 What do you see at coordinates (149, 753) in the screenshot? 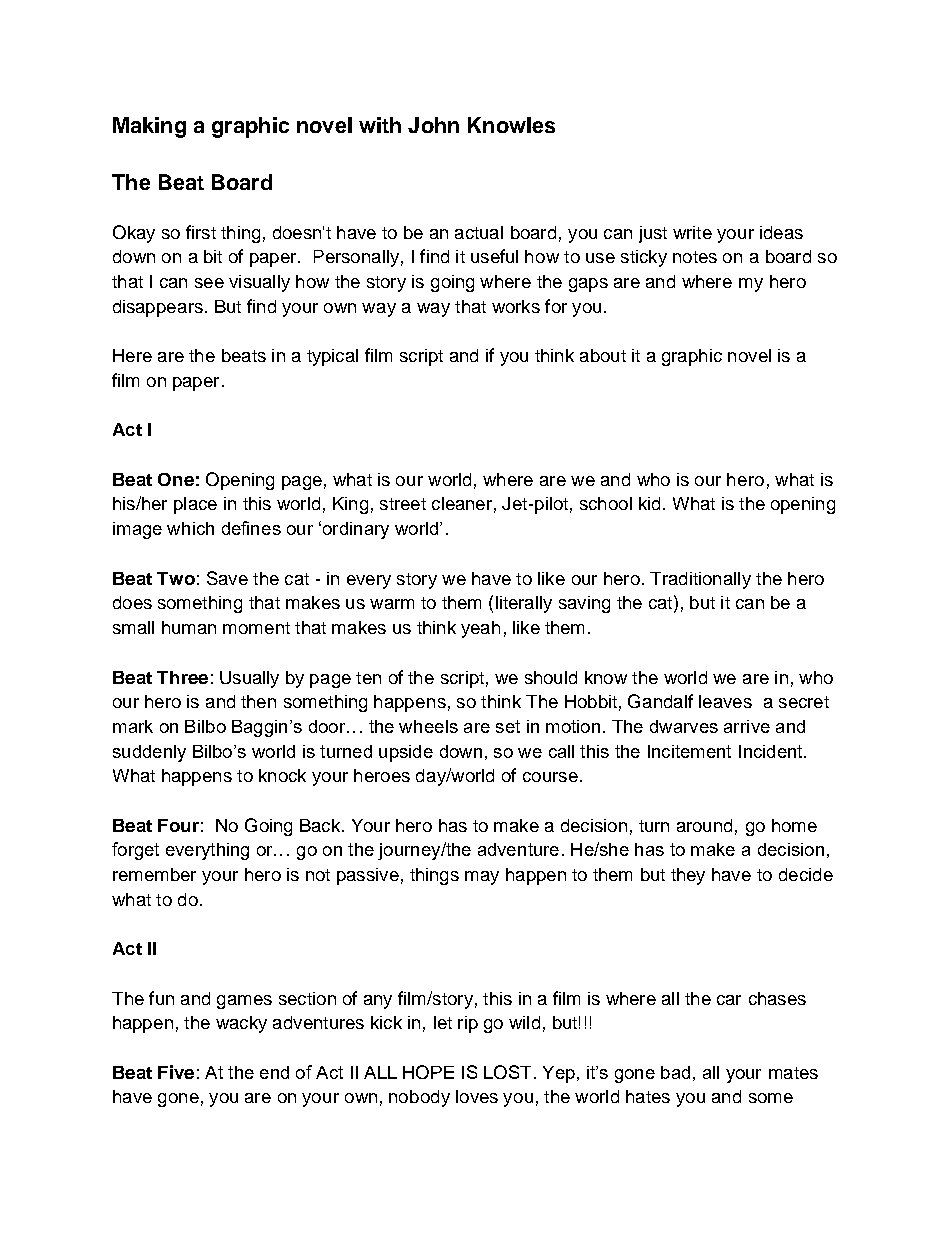
I see `suddenly` at bounding box center [149, 753].
